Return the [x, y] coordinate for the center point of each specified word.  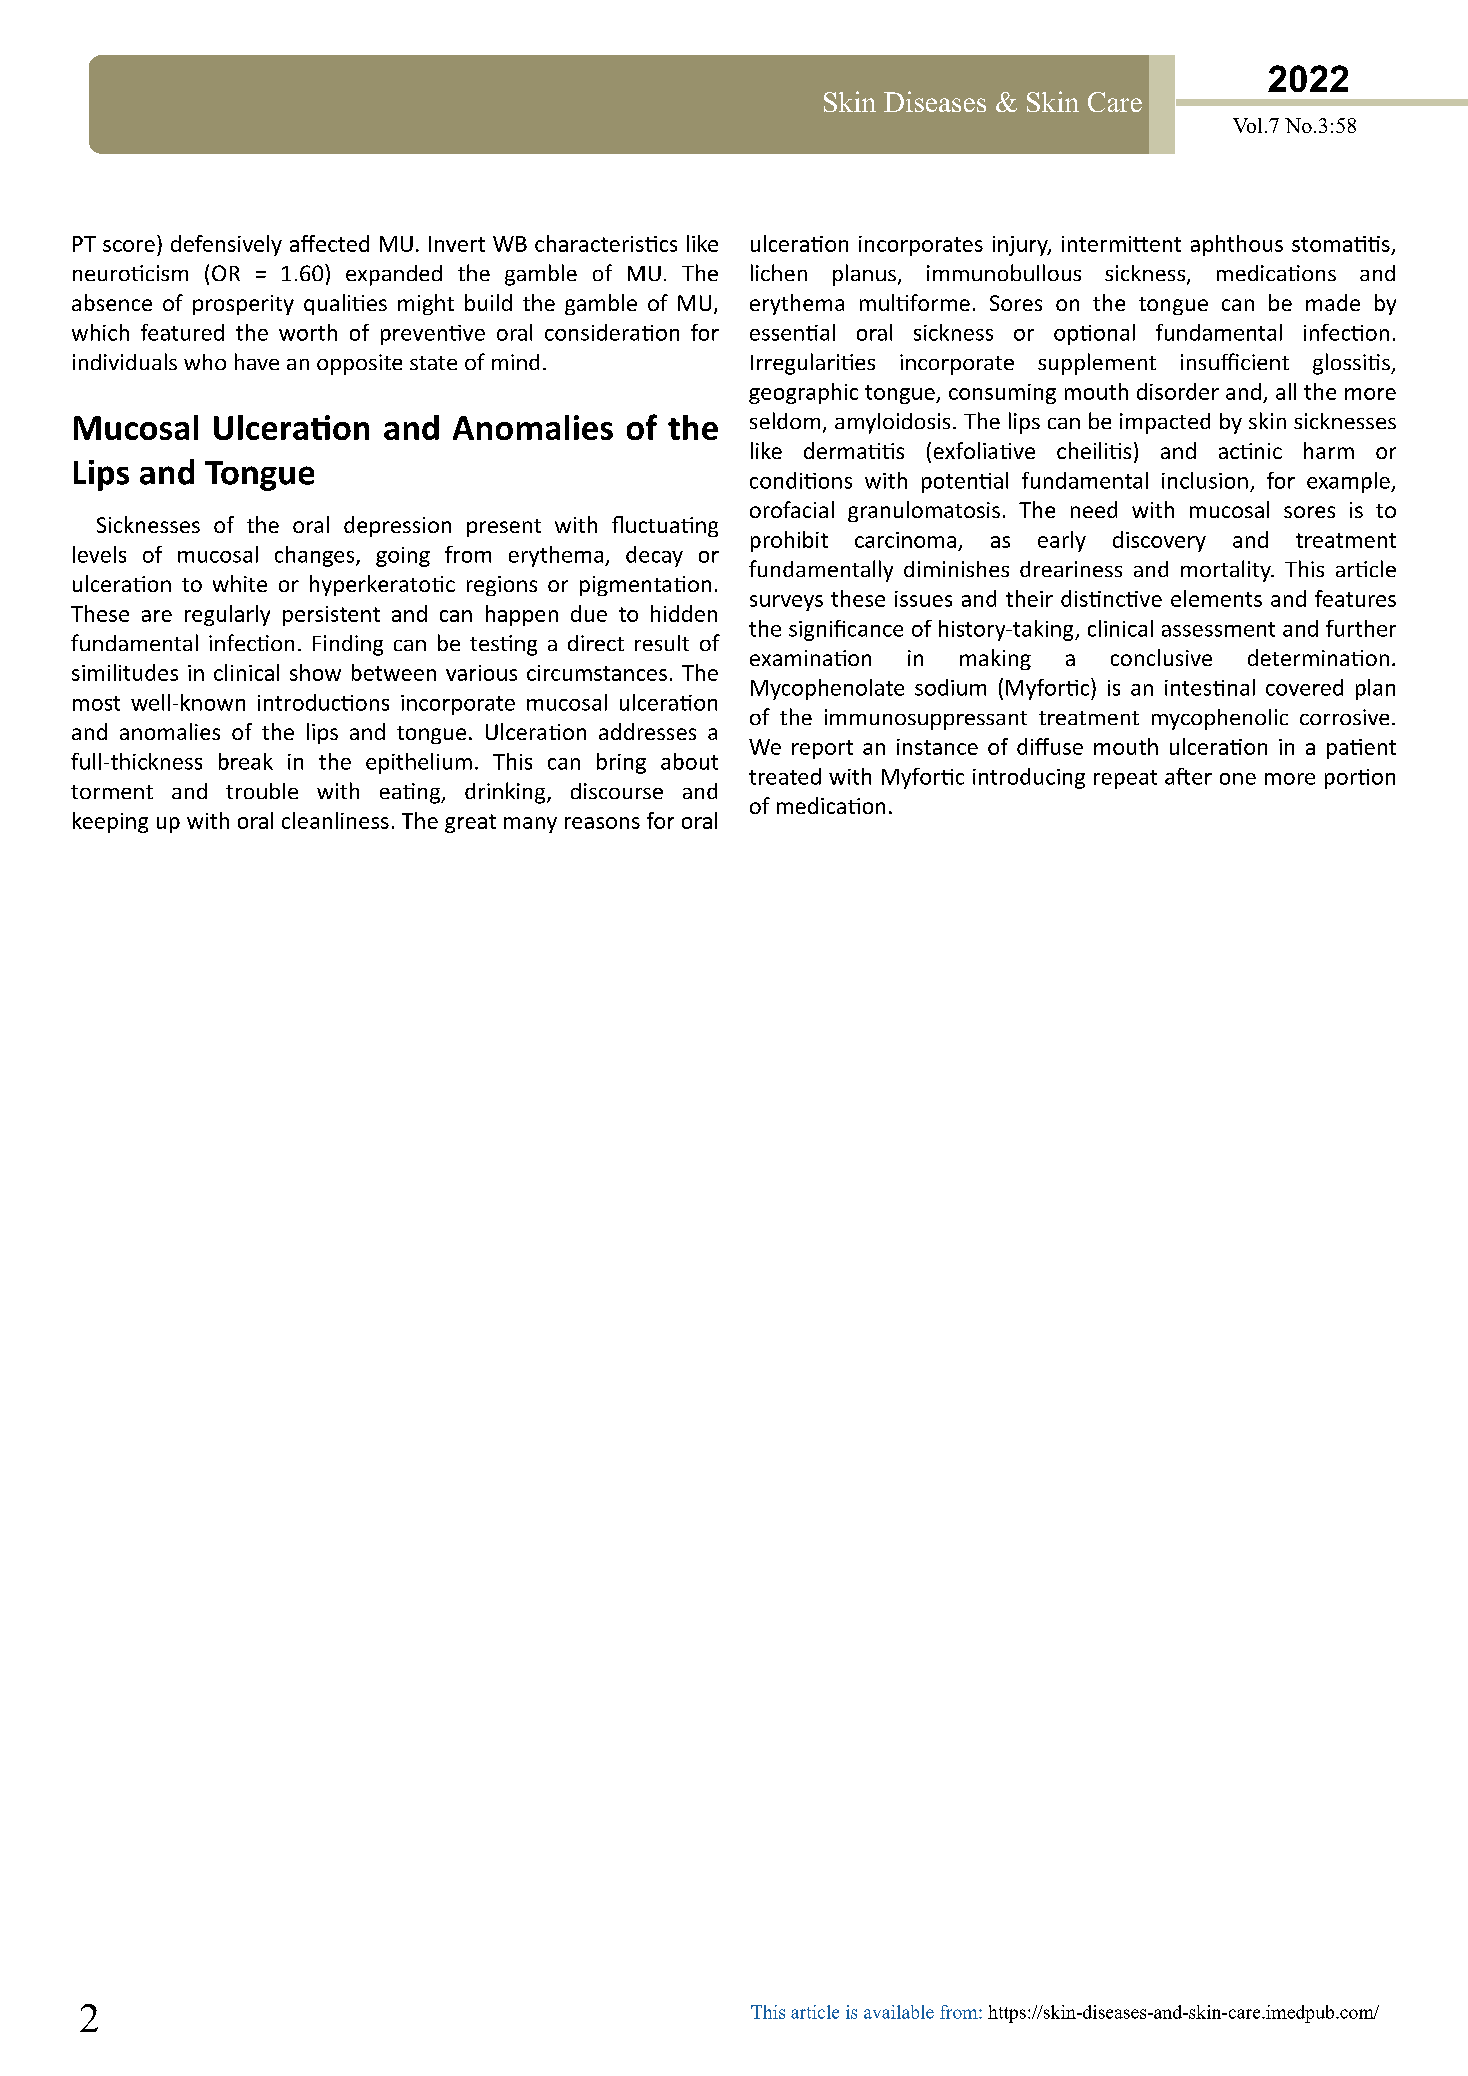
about [689, 761]
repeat [1125, 779]
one [1238, 779]
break [246, 761]
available [899, 2012]
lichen [779, 272]
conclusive [1161, 657]
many [530, 825]
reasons [602, 823]
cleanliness [335, 820]
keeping [110, 822]
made [1333, 302]
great [470, 823]
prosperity [243, 305]
